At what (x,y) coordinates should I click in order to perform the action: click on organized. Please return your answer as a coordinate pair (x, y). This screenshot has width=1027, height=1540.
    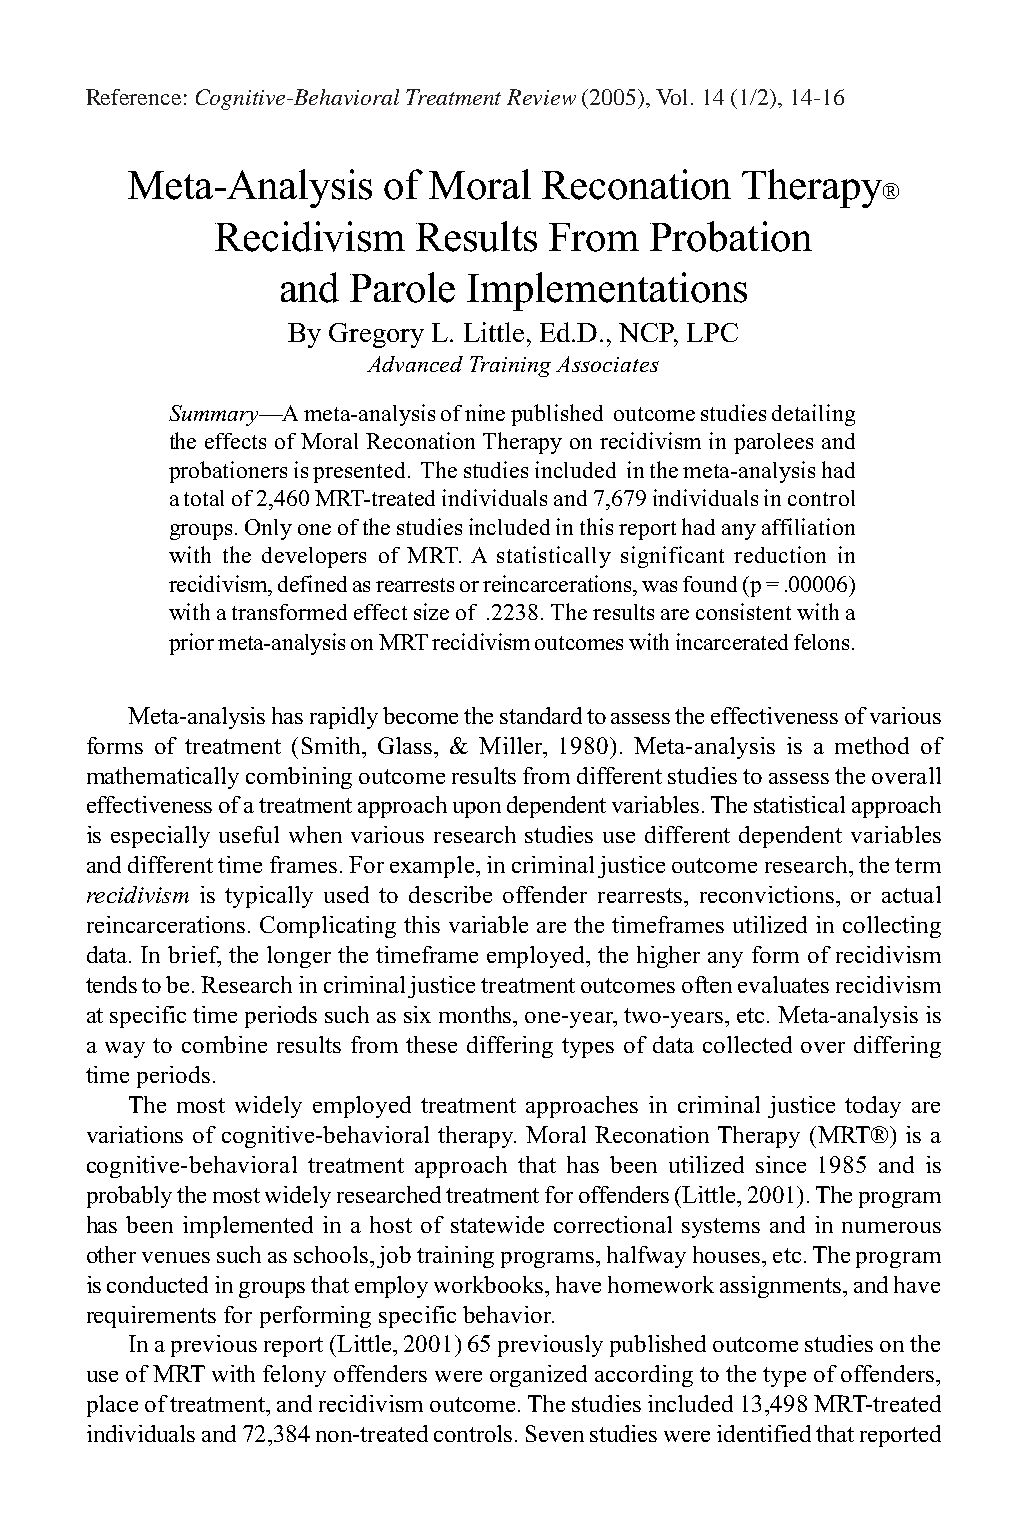
    Looking at the image, I should click on (538, 1376).
